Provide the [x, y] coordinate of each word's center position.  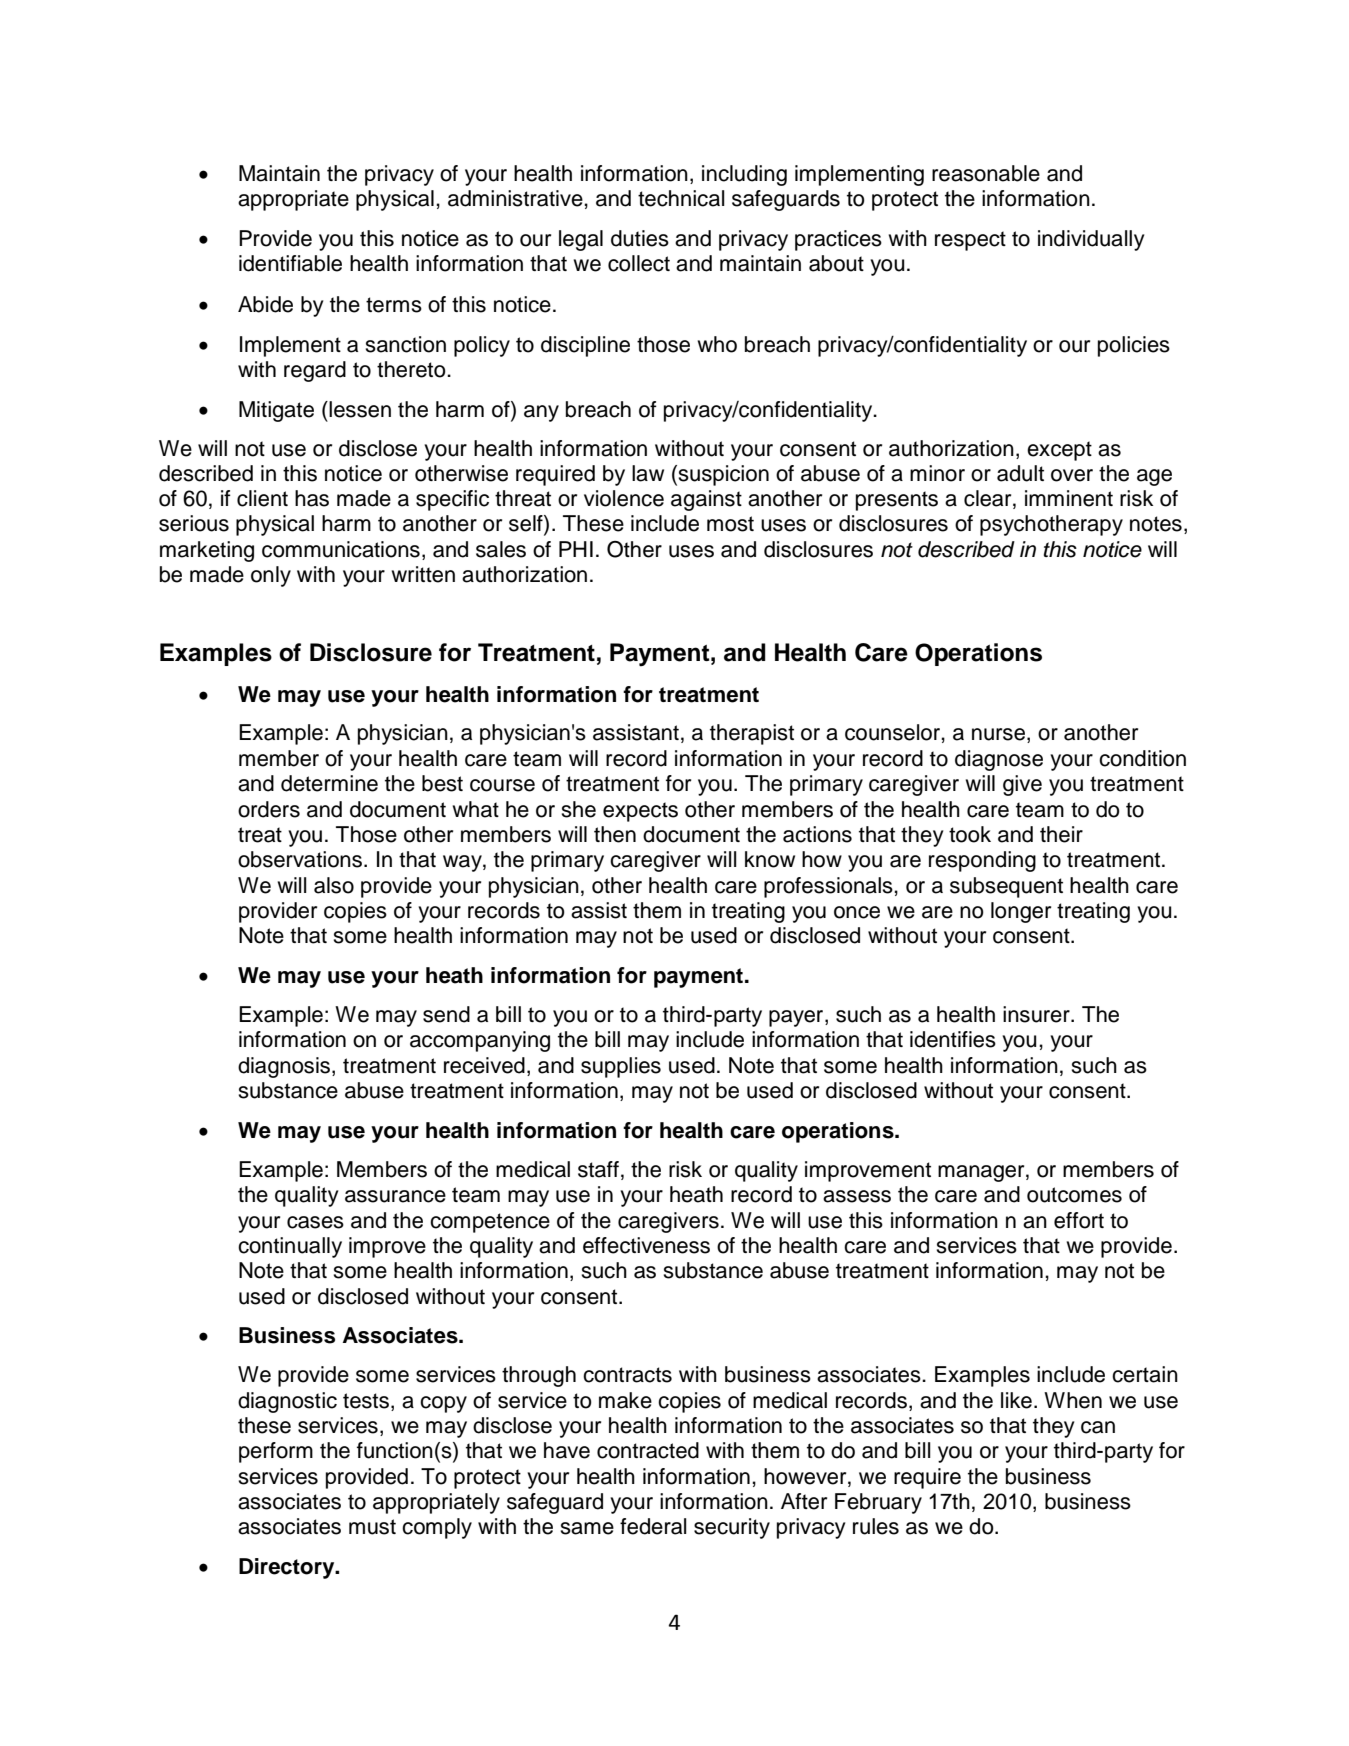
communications [341, 549]
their [1061, 834]
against [706, 500]
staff [598, 1169]
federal [653, 1526]
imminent [1069, 498]
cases [315, 1222]
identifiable [290, 263]
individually [1091, 240]
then [615, 834]
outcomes [1074, 1195]
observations [300, 859]
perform [276, 1452]
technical [681, 198]
